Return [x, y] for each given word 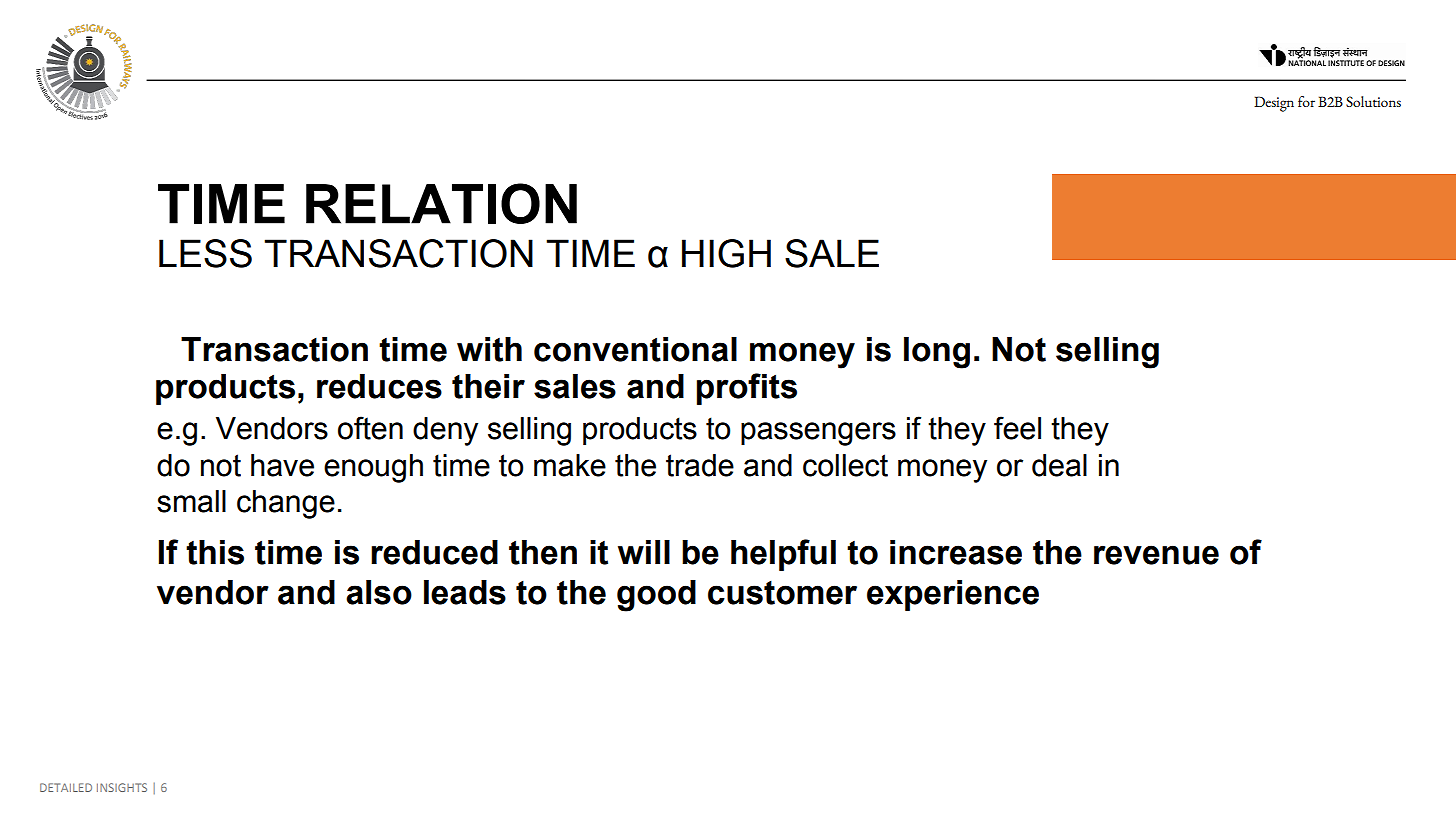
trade [700, 465]
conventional [635, 349]
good [656, 596]
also [379, 592]
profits [747, 389]
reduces [379, 386]
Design [1274, 104]
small [191, 501]
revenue [1156, 555]
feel [1017, 428]
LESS [205, 253]
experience [953, 595]
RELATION [441, 203]
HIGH [726, 253]
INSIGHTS [122, 787]
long [937, 353]
